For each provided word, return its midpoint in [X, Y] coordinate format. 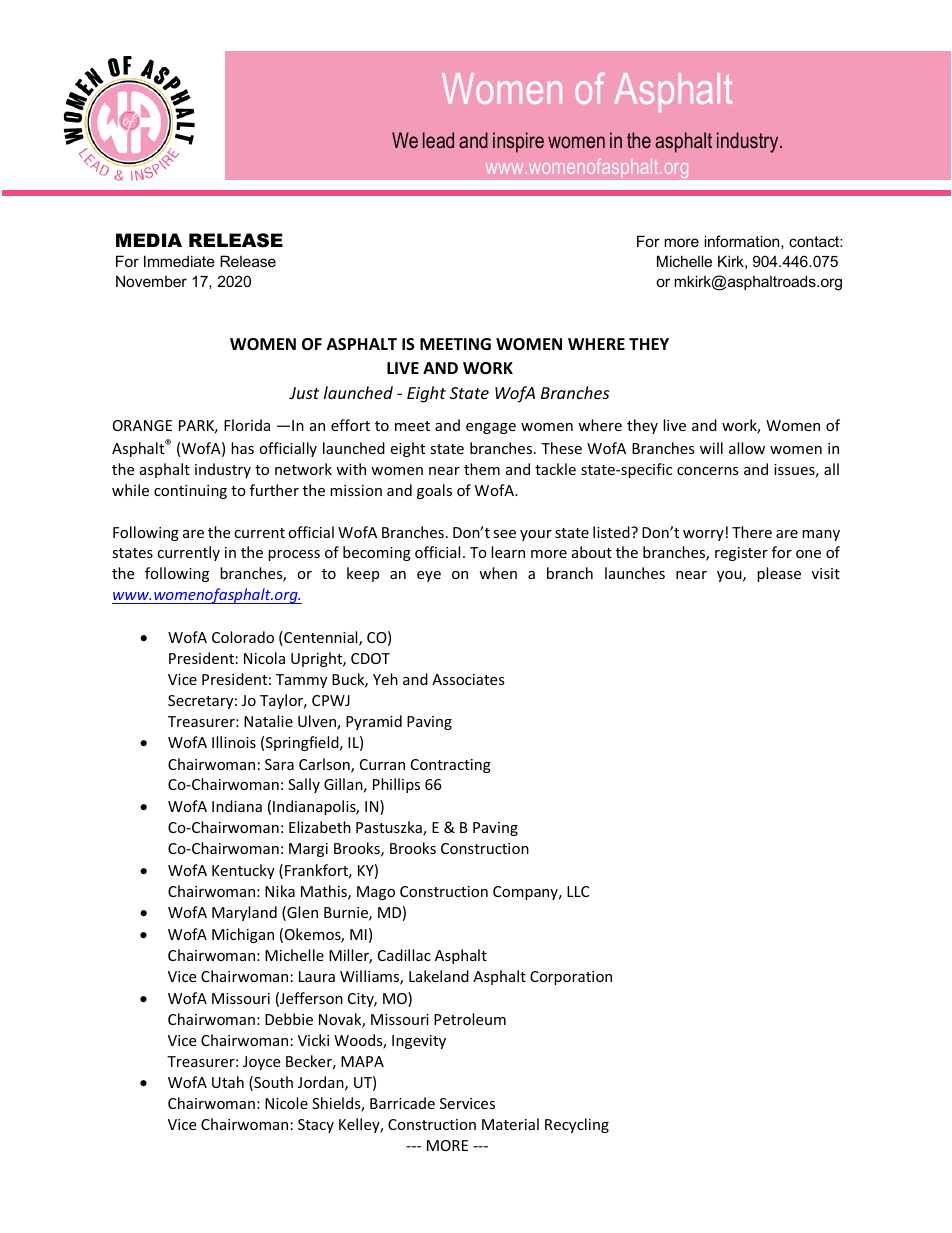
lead [438, 140]
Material [510, 1124]
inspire [518, 142]
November [151, 281]
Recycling [577, 1125]
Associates [468, 679]
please [779, 574]
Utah [228, 1082]
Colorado [243, 637]
